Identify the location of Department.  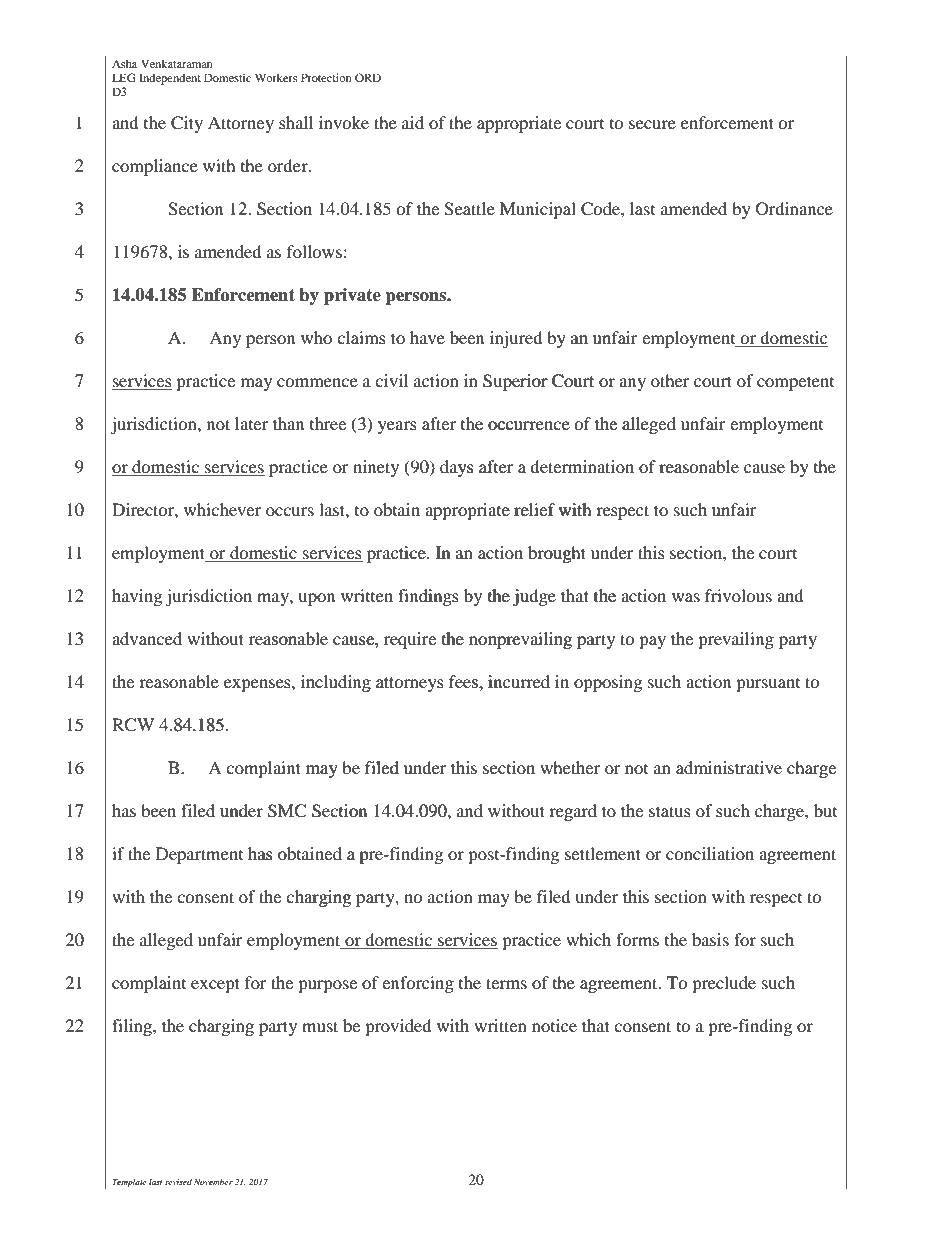
(199, 855).
